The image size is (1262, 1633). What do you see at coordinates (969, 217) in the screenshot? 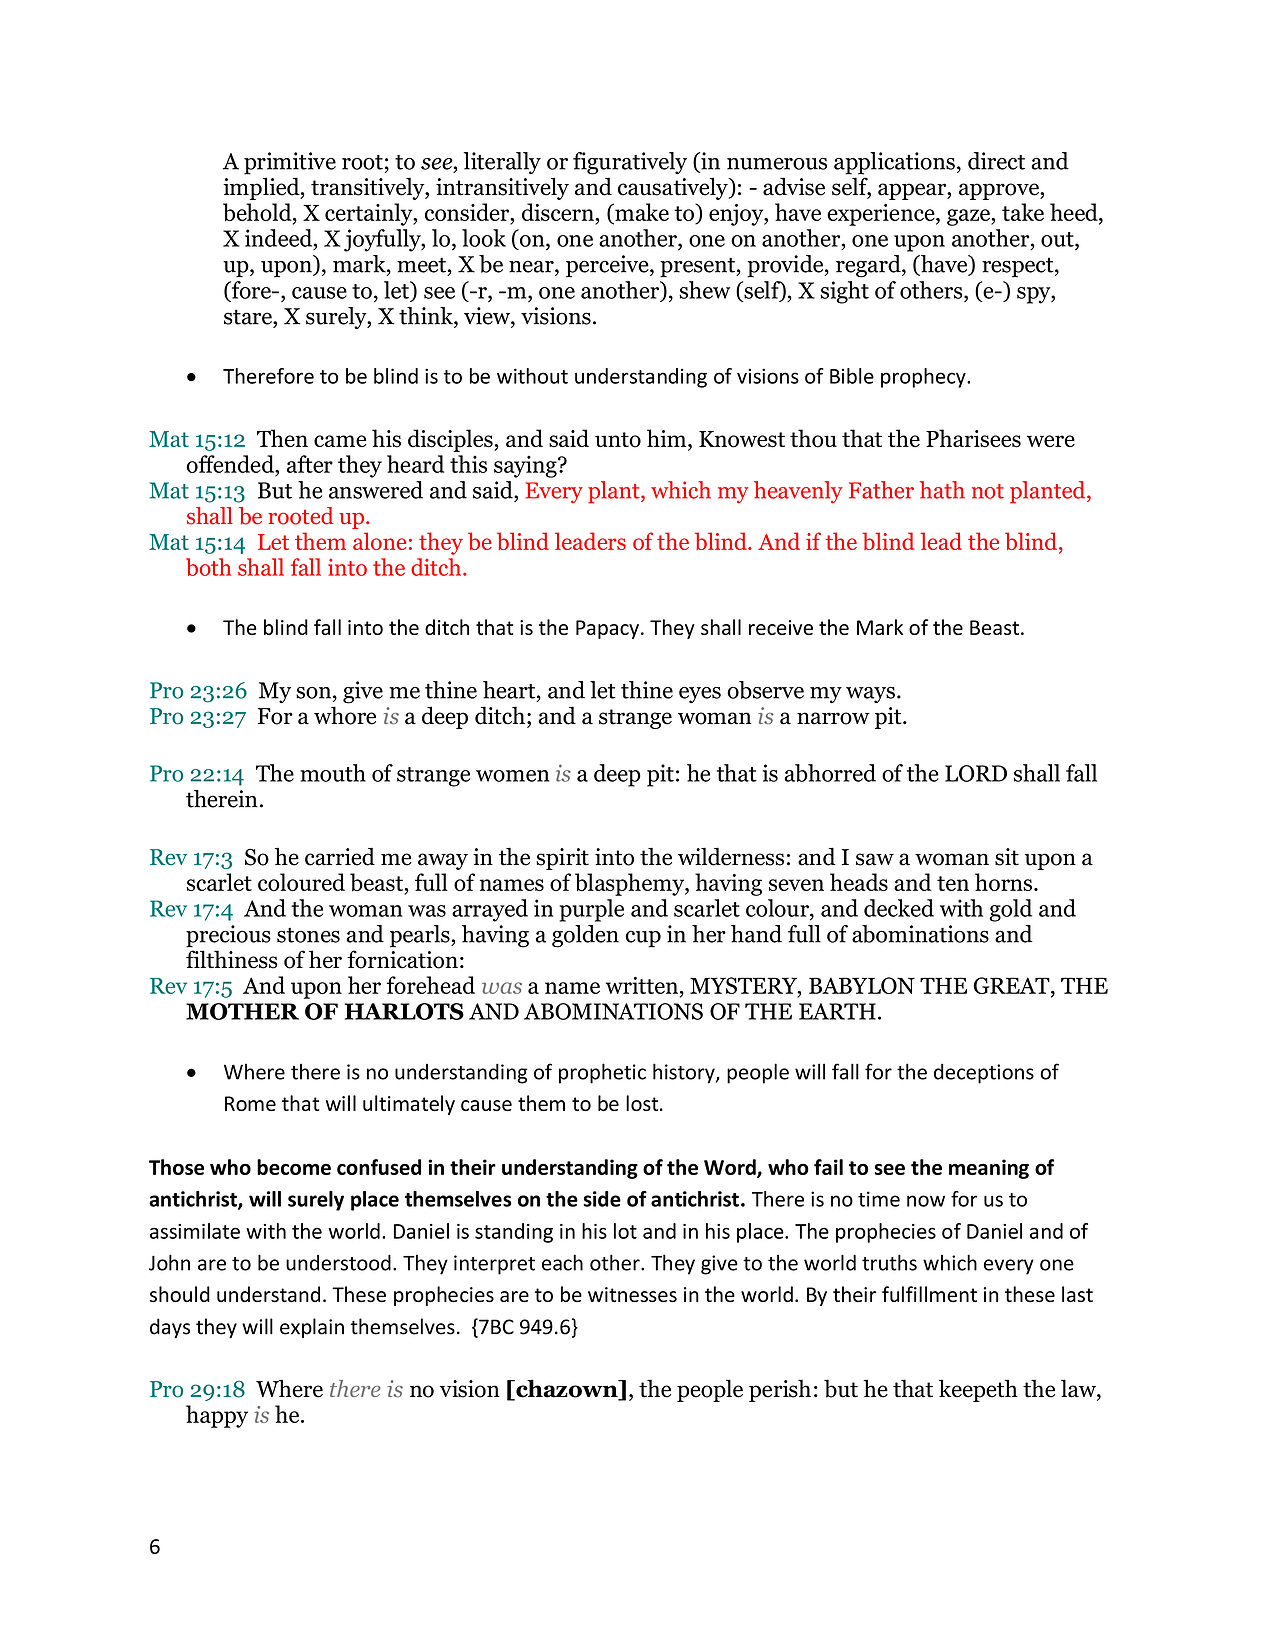
I see `gaze` at bounding box center [969, 217].
